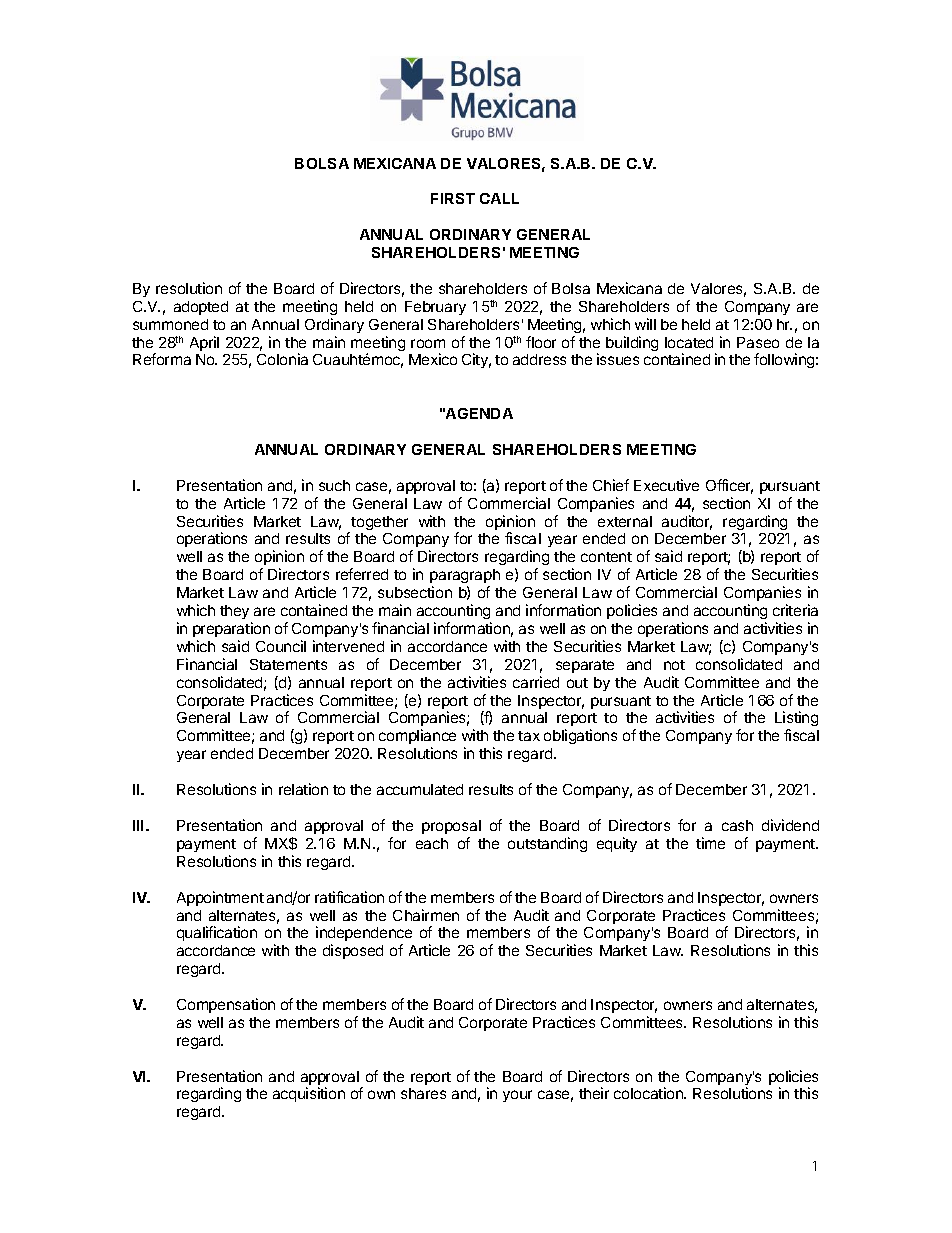  Describe the element at coordinates (645, 324) in the screenshot. I see `will` at that location.
